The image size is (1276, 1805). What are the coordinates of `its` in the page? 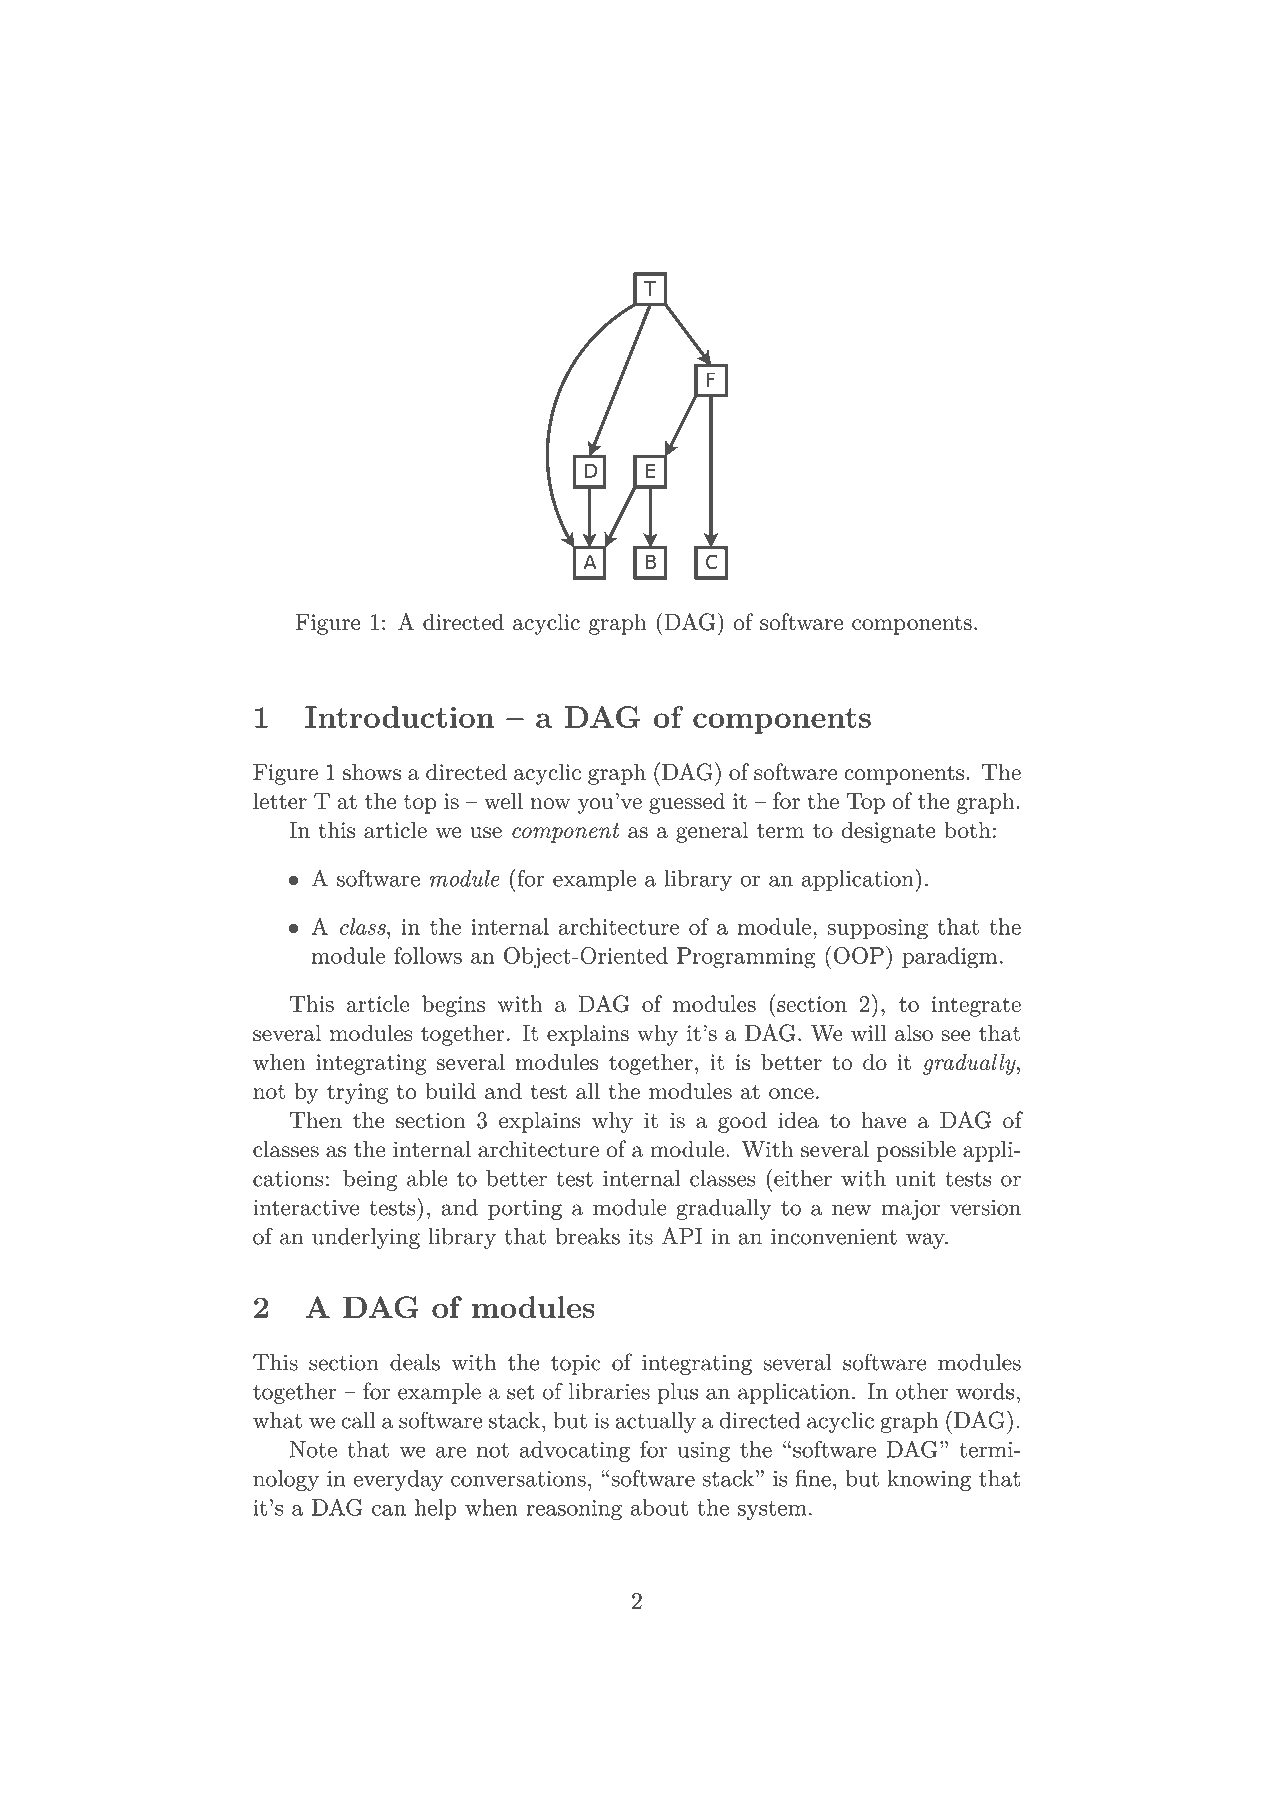 It's located at (641, 1236).
